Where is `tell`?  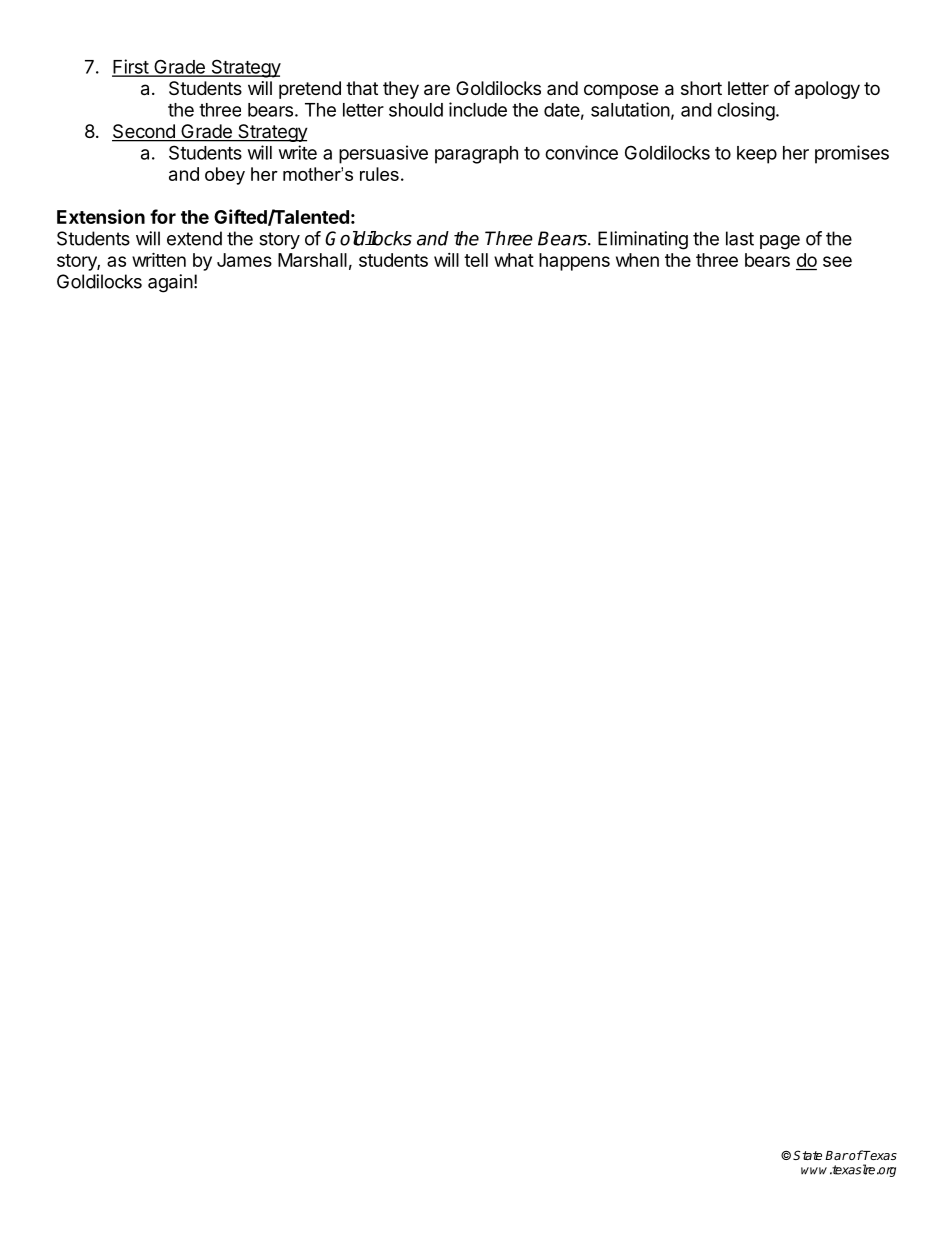
tell is located at coordinates (476, 260).
